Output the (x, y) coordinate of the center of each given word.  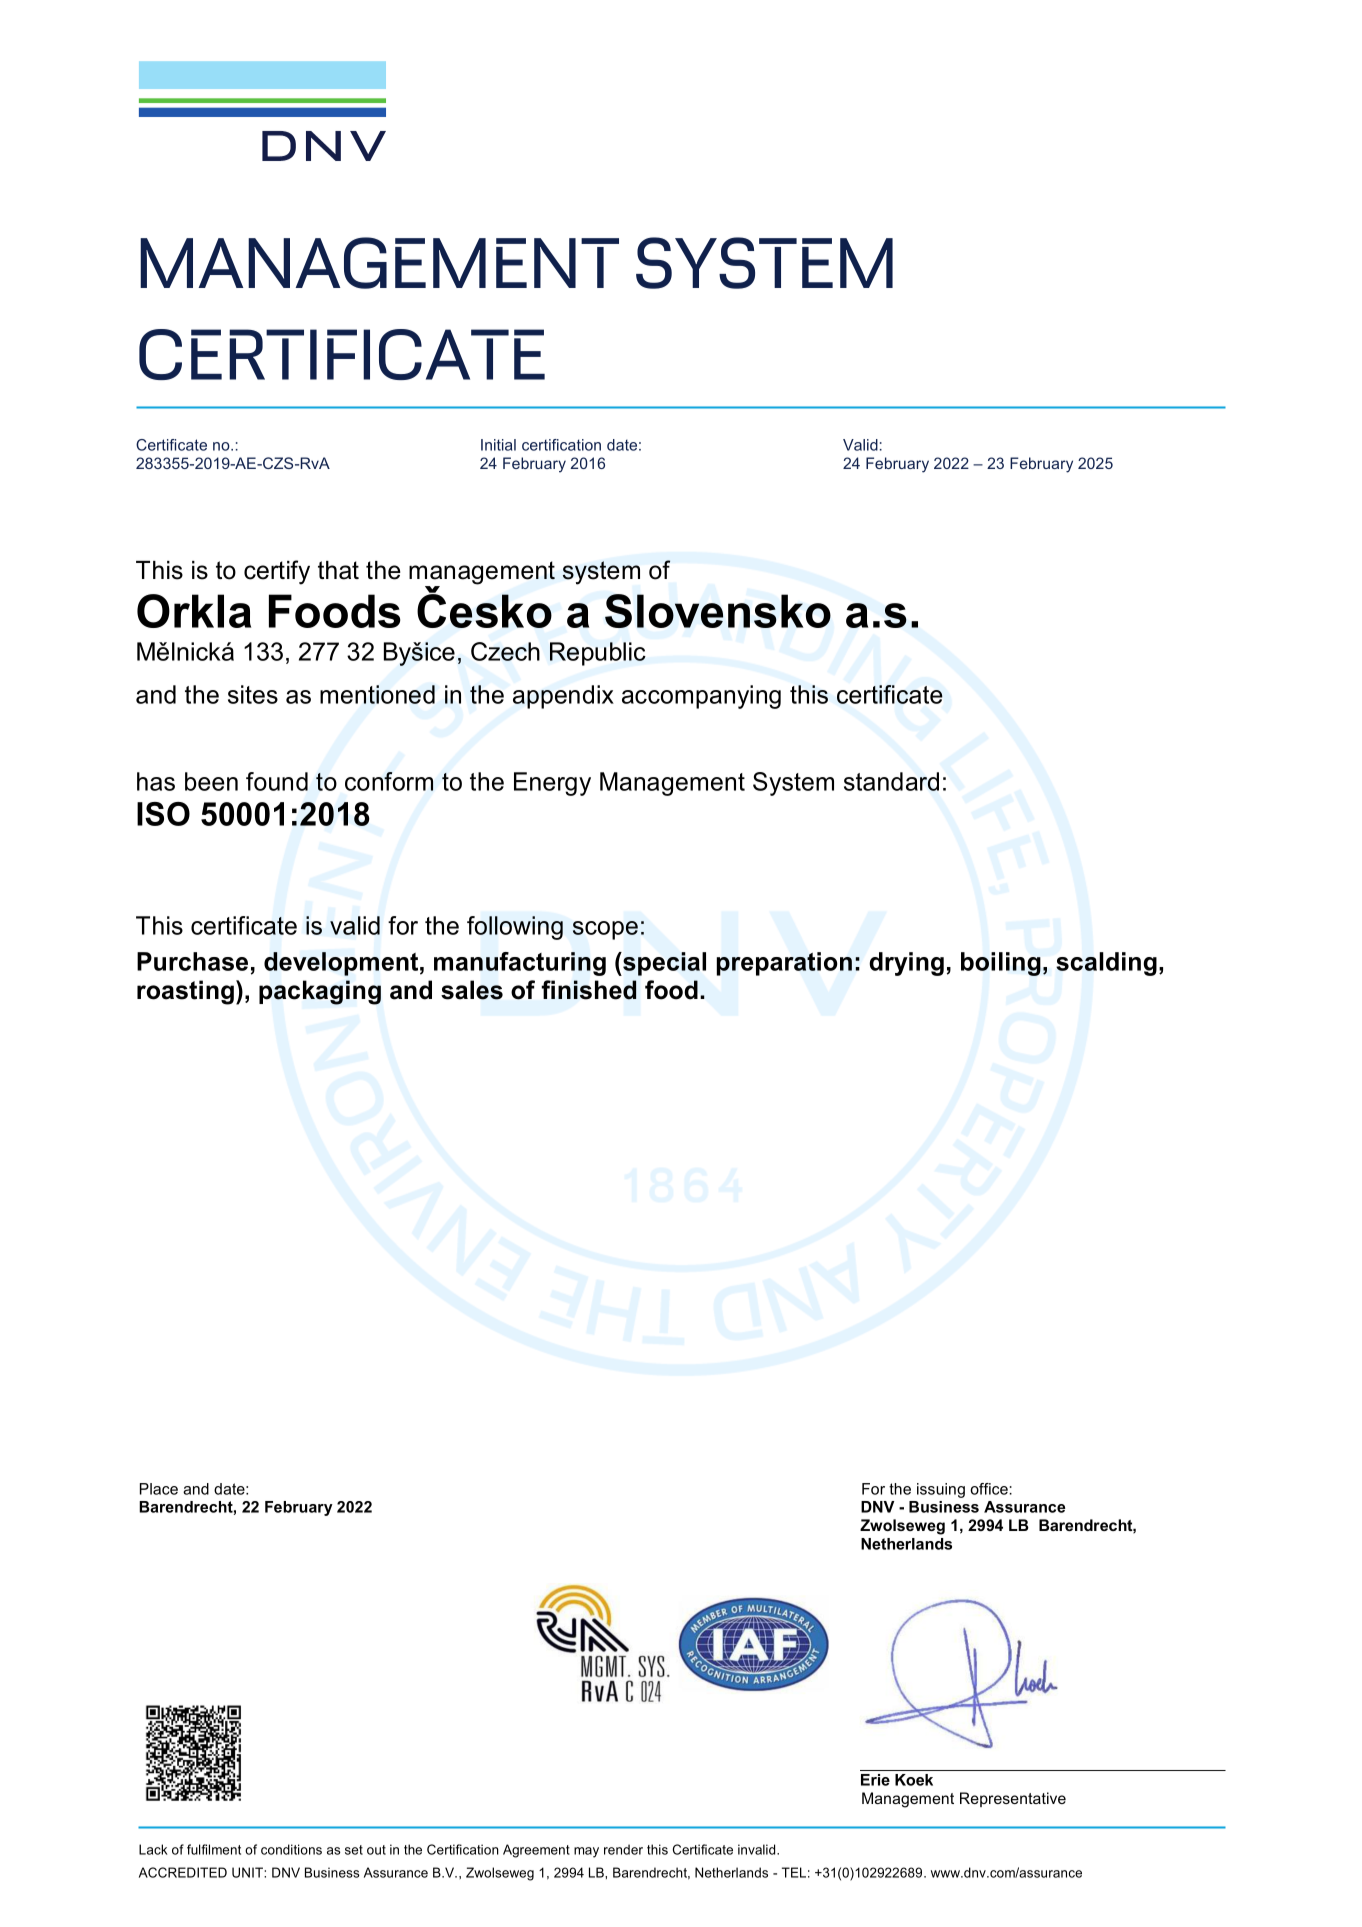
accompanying (701, 697)
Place (159, 1489)
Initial (498, 445)
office (990, 1489)
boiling (1001, 964)
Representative (1013, 1799)
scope (605, 930)
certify (277, 572)
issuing (941, 1490)
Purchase (192, 961)
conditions (291, 1849)
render (623, 1849)
